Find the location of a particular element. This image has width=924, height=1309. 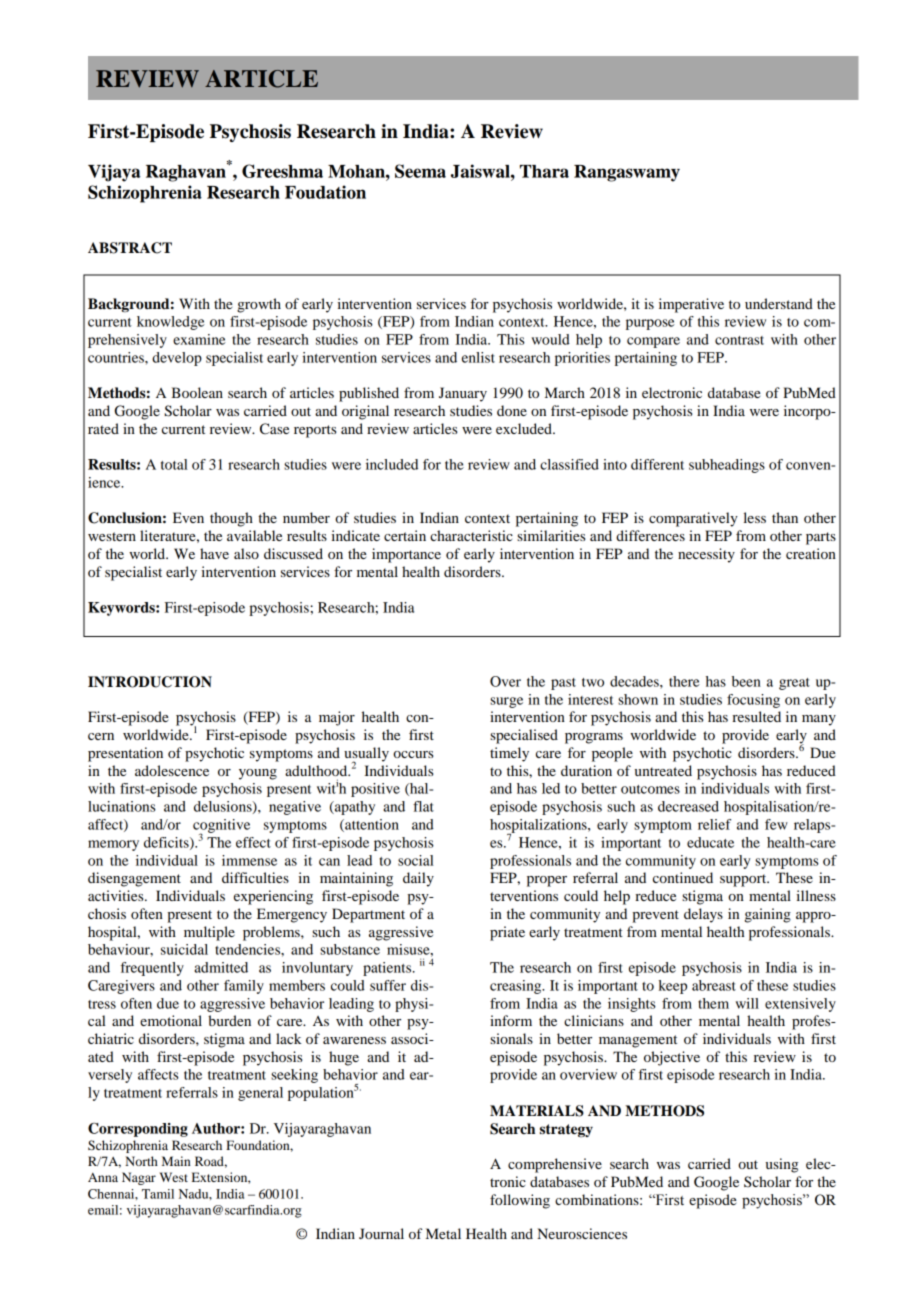

comprehensive is located at coordinates (555, 1165).
